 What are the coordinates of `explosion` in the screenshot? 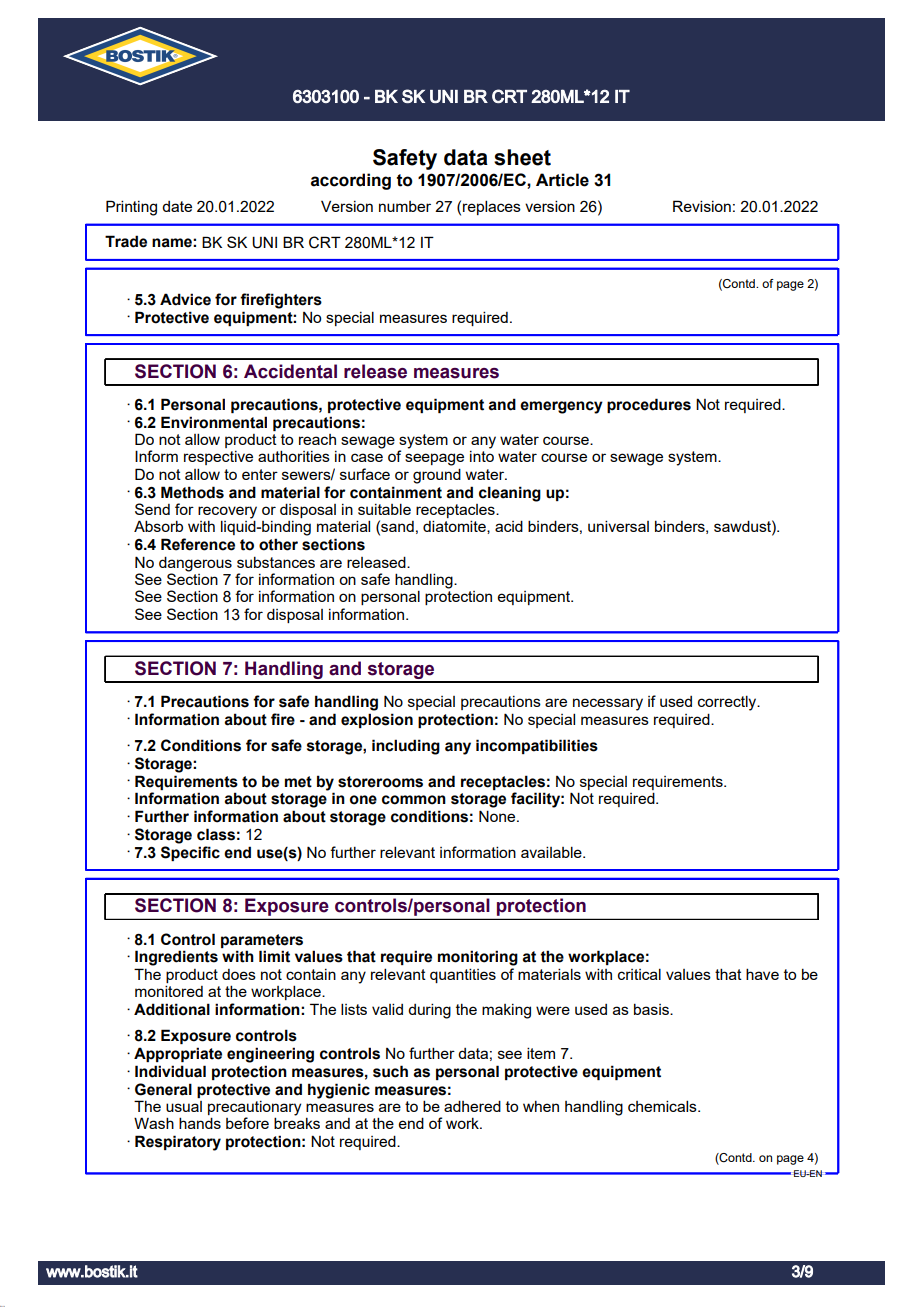 It's located at (377, 720).
